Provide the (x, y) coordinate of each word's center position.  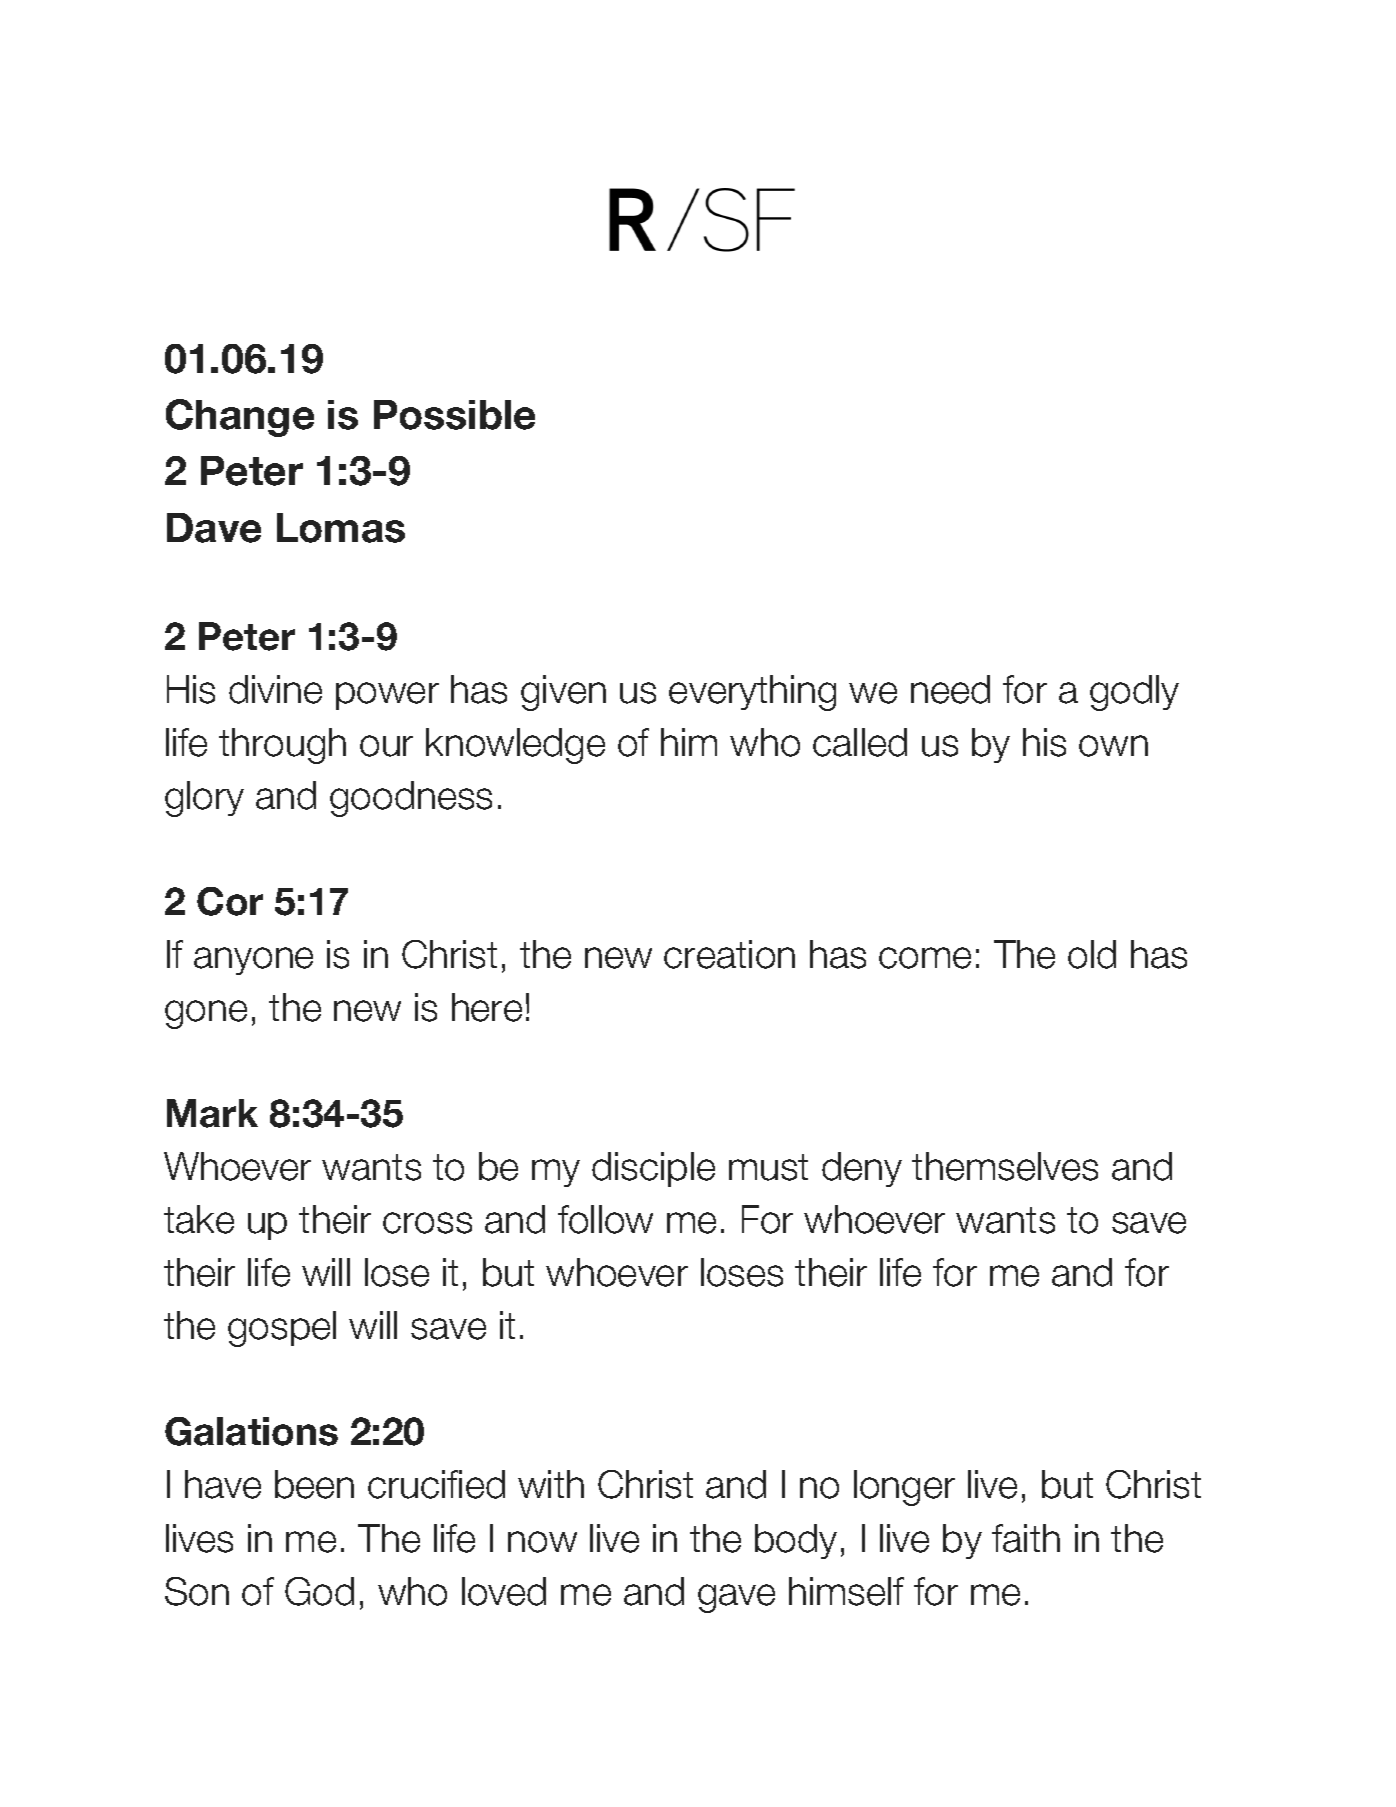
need (950, 689)
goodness (411, 799)
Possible (454, 415)
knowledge (515, 746)
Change (240, 418)
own (1113, 746)
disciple (653, 1169)
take (199, 1219)
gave (736, 1598)
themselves (1005, 1166)
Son (197, 1591)
